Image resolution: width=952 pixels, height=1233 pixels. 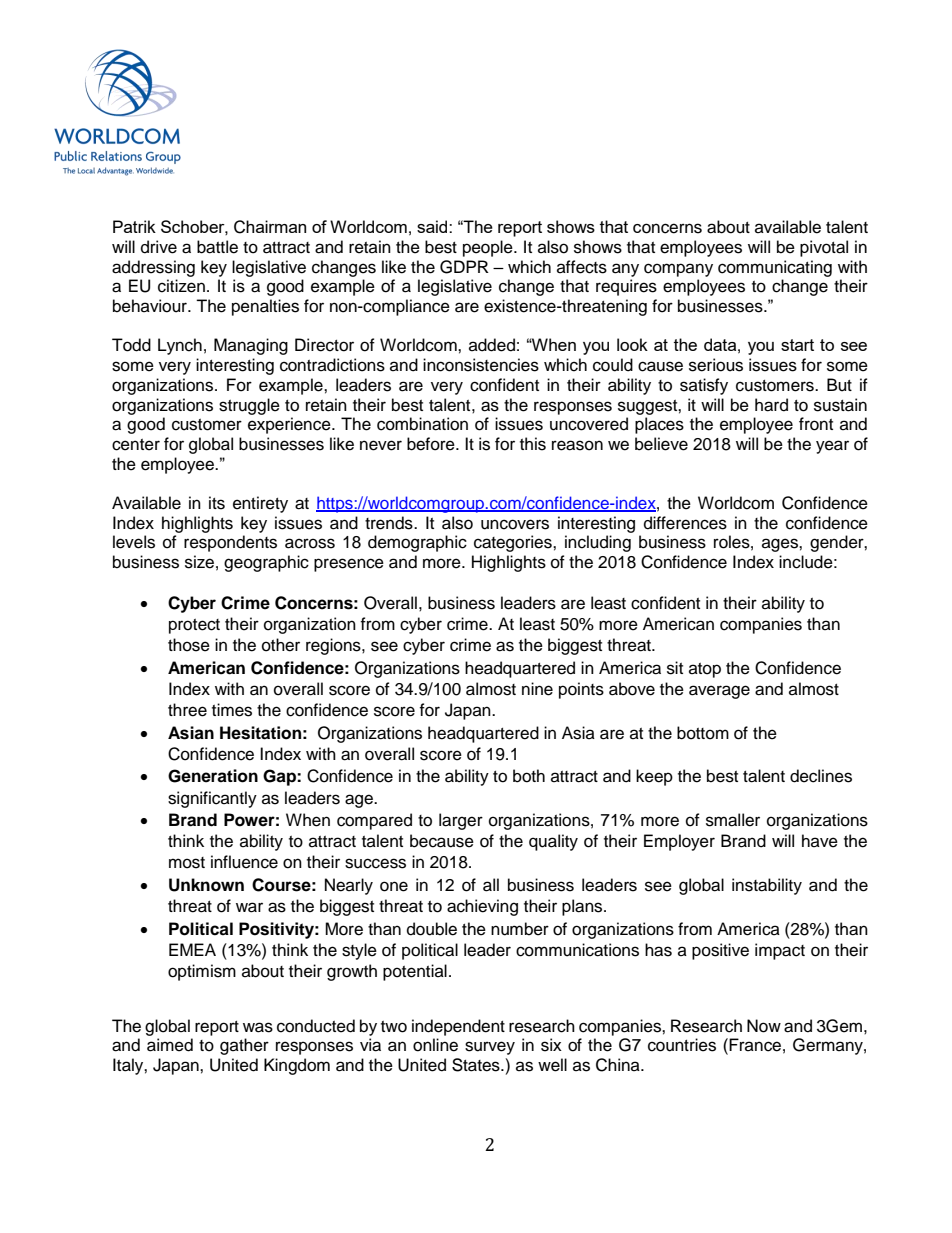 What do you see at coordinates (217, 247) in the image?
I see `battle` at bounding box center [217, 247].
